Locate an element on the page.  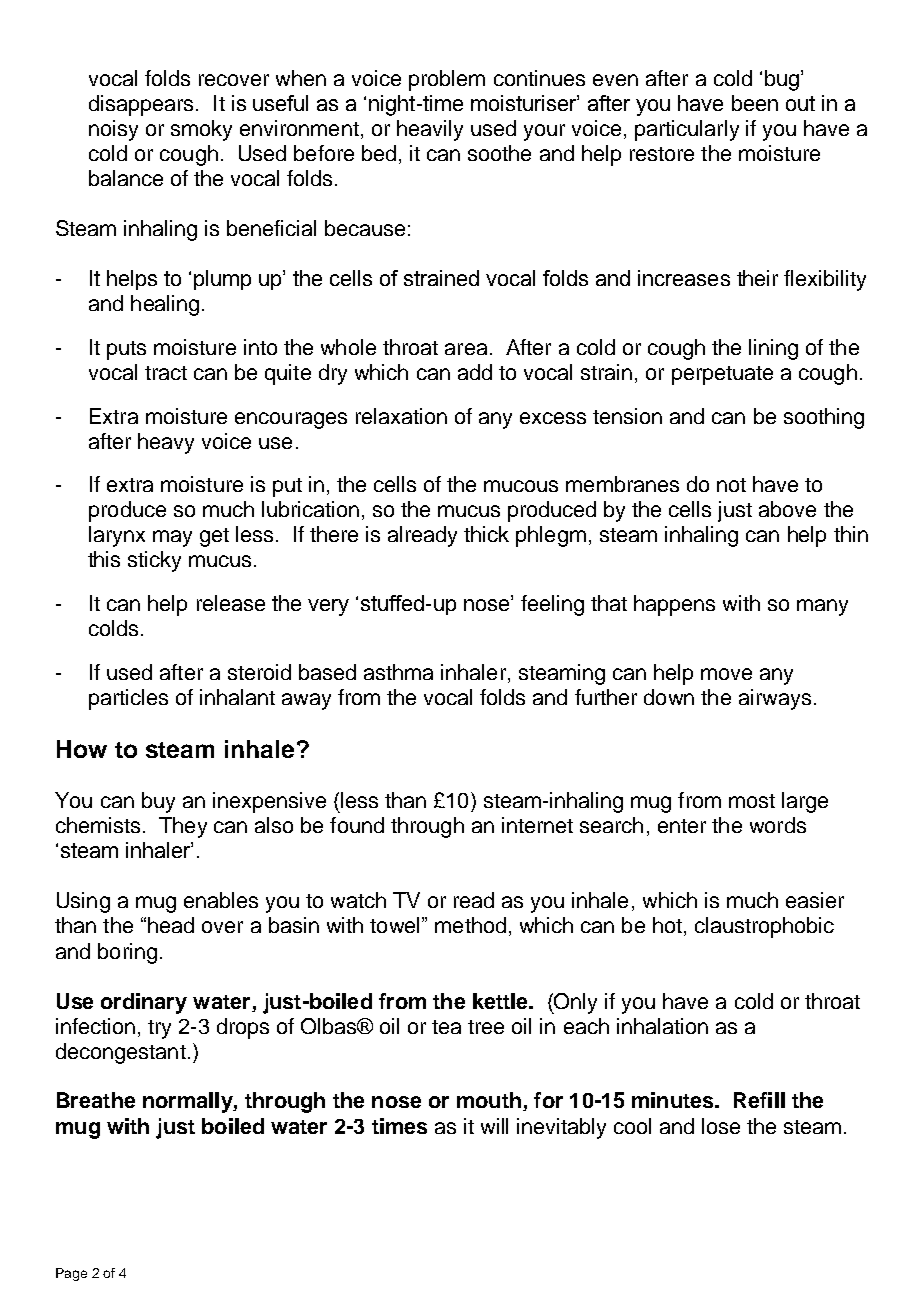
asthma is located at coordinates (398, 672).
